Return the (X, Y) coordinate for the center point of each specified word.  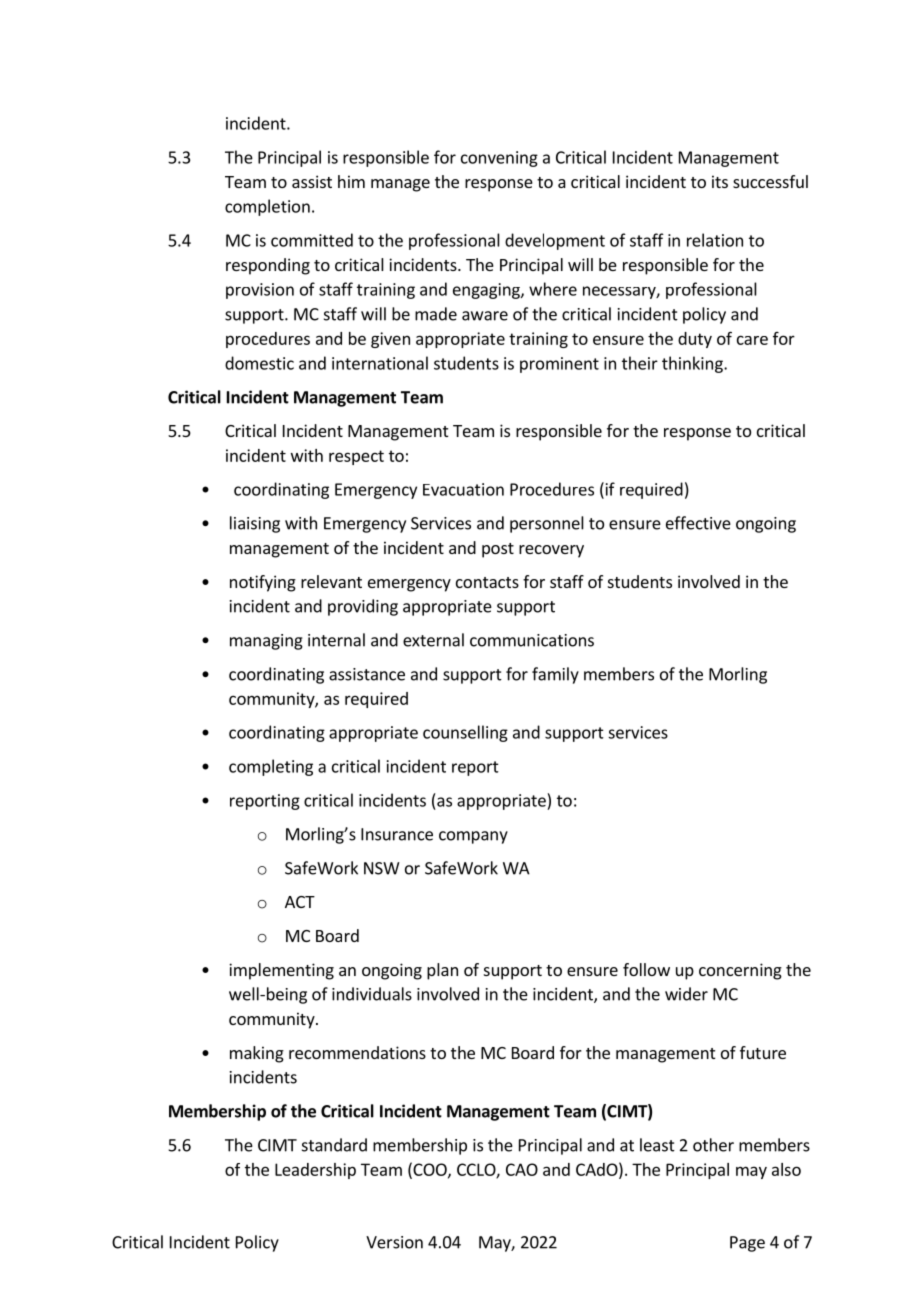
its (720, 181)
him (351, 181)
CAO (522, 1169)
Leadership (315, 1171)
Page (747, 1244)
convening (499, 159)
